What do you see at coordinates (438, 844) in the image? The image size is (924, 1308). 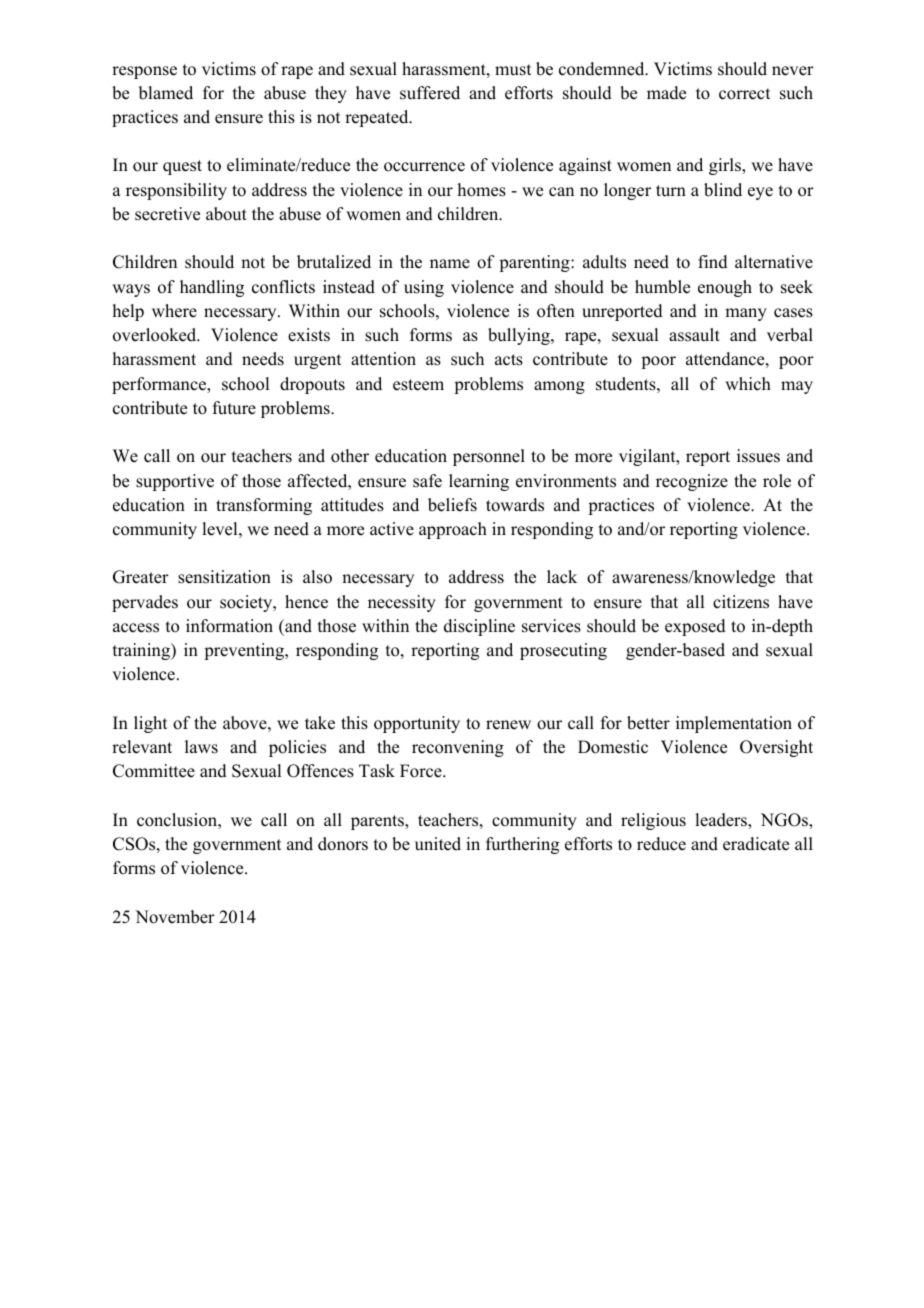 I see `united` at bounding box center [438, 844].
